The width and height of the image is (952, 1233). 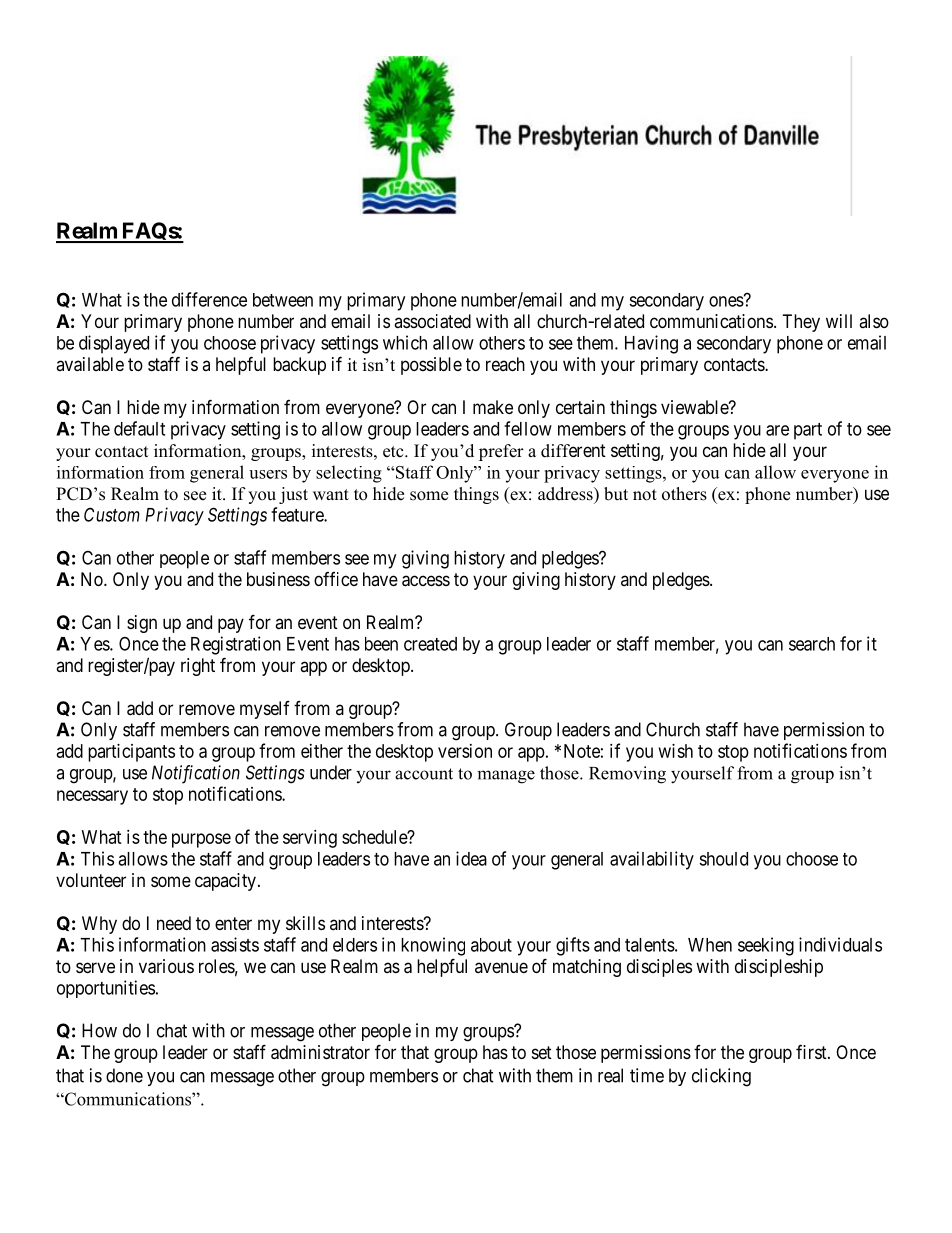 I want to click on manage, so click(x=506, y=777).
